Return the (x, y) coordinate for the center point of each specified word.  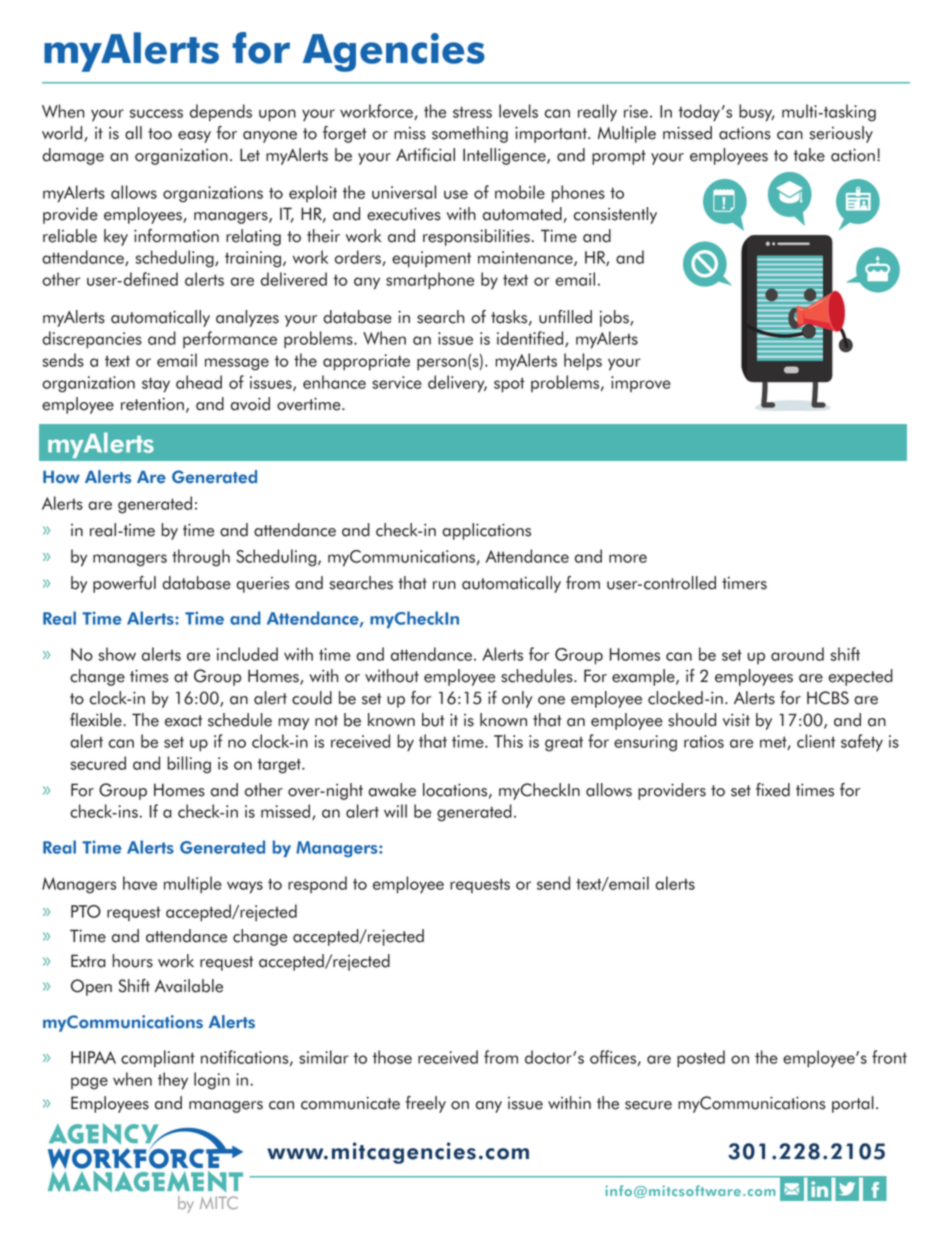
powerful (124, 584)
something (470, 134)
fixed (773, 790)
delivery (457, 384)
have (140, 883)
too (160, 134)
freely (426, 1104)
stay (156, 385)
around (797, 654)
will (395, 811)
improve (641, 384)
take (809, 155)
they (173, 1081)
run (444, 585)
